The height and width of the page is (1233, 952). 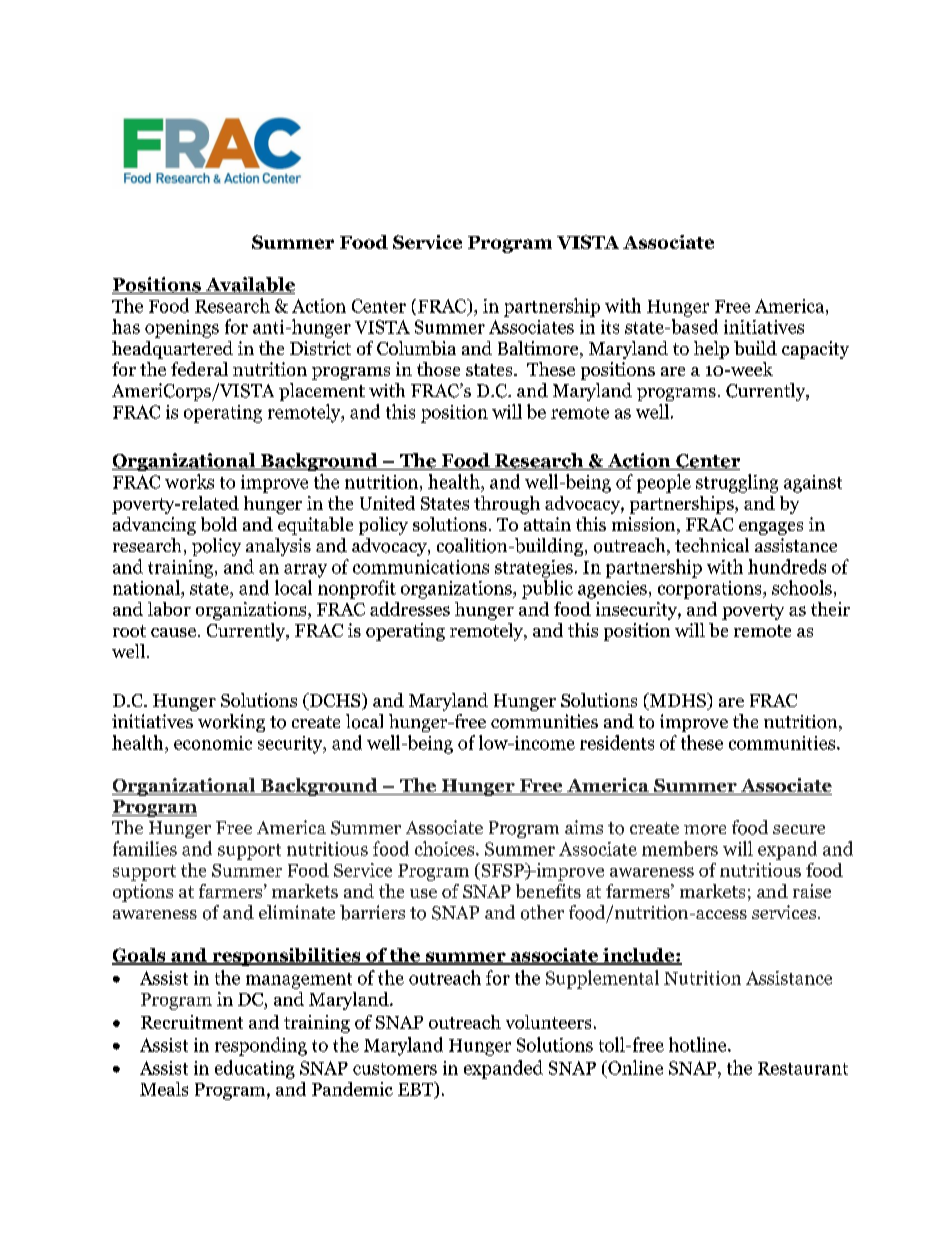 I want to click on EBT, so click(x=417, y=1090).
